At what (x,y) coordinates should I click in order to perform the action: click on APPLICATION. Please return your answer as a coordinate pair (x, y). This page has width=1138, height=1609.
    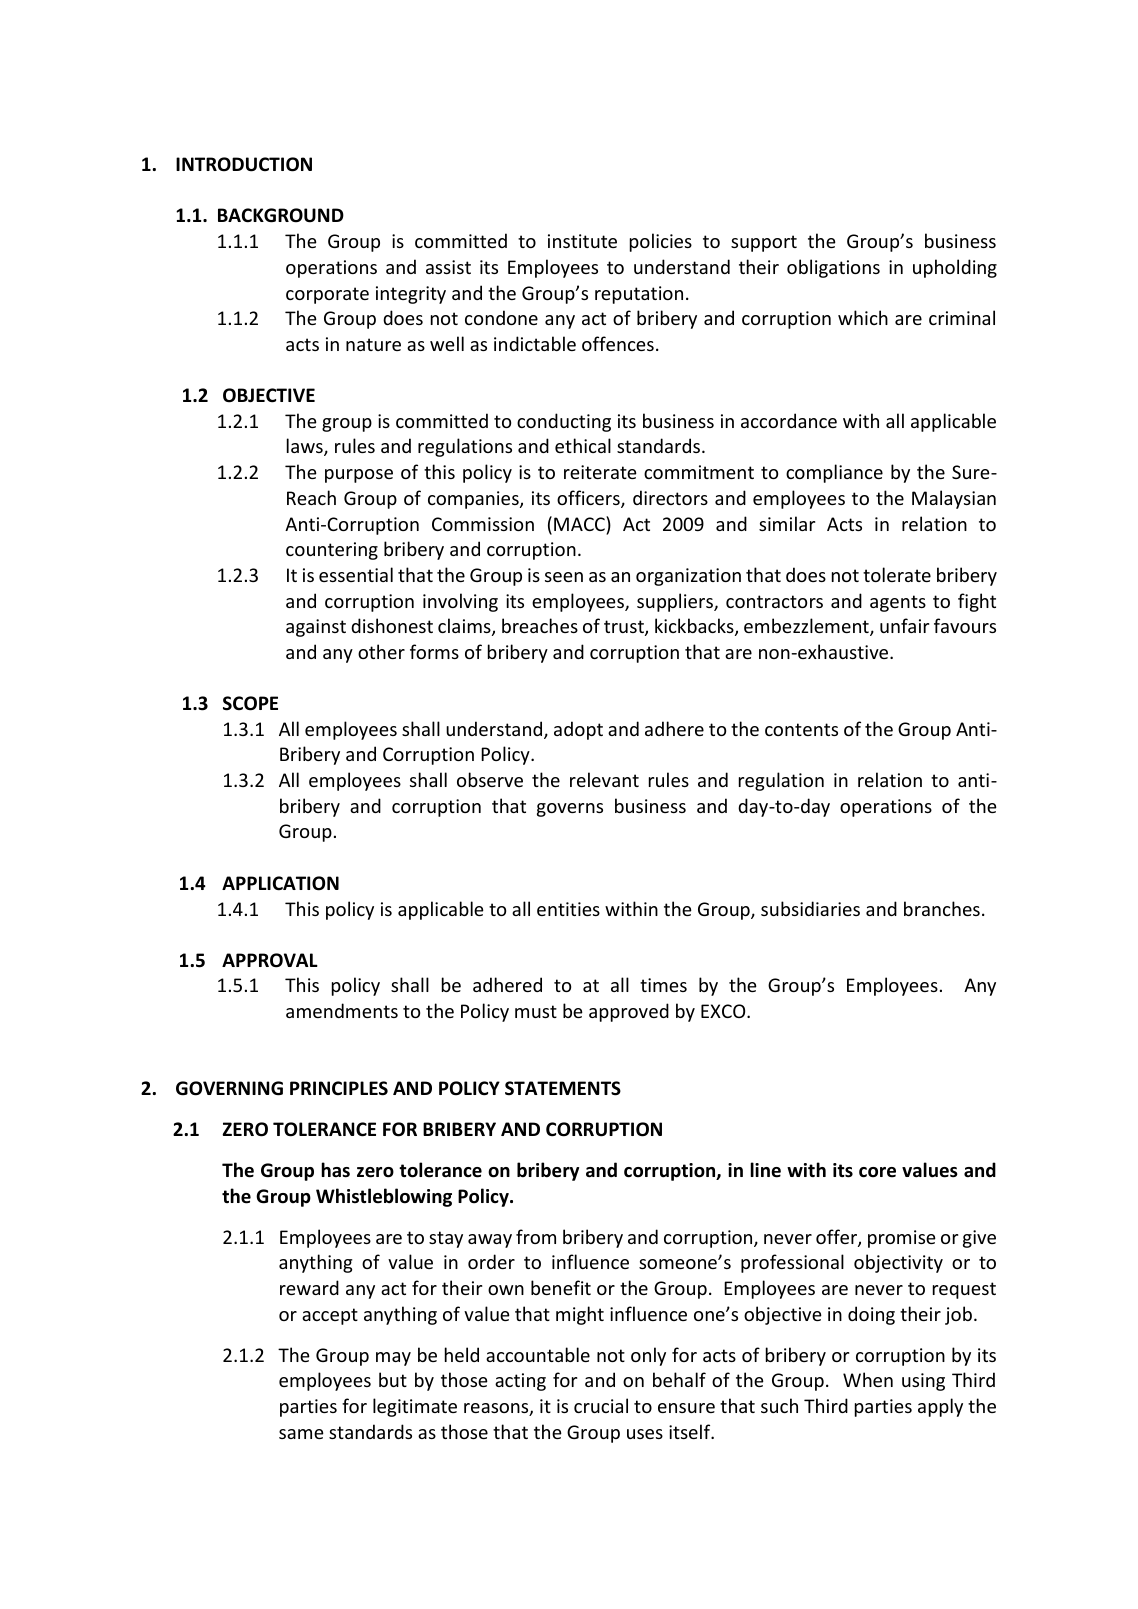
    Looking at the image, I should click on (280, 883).
